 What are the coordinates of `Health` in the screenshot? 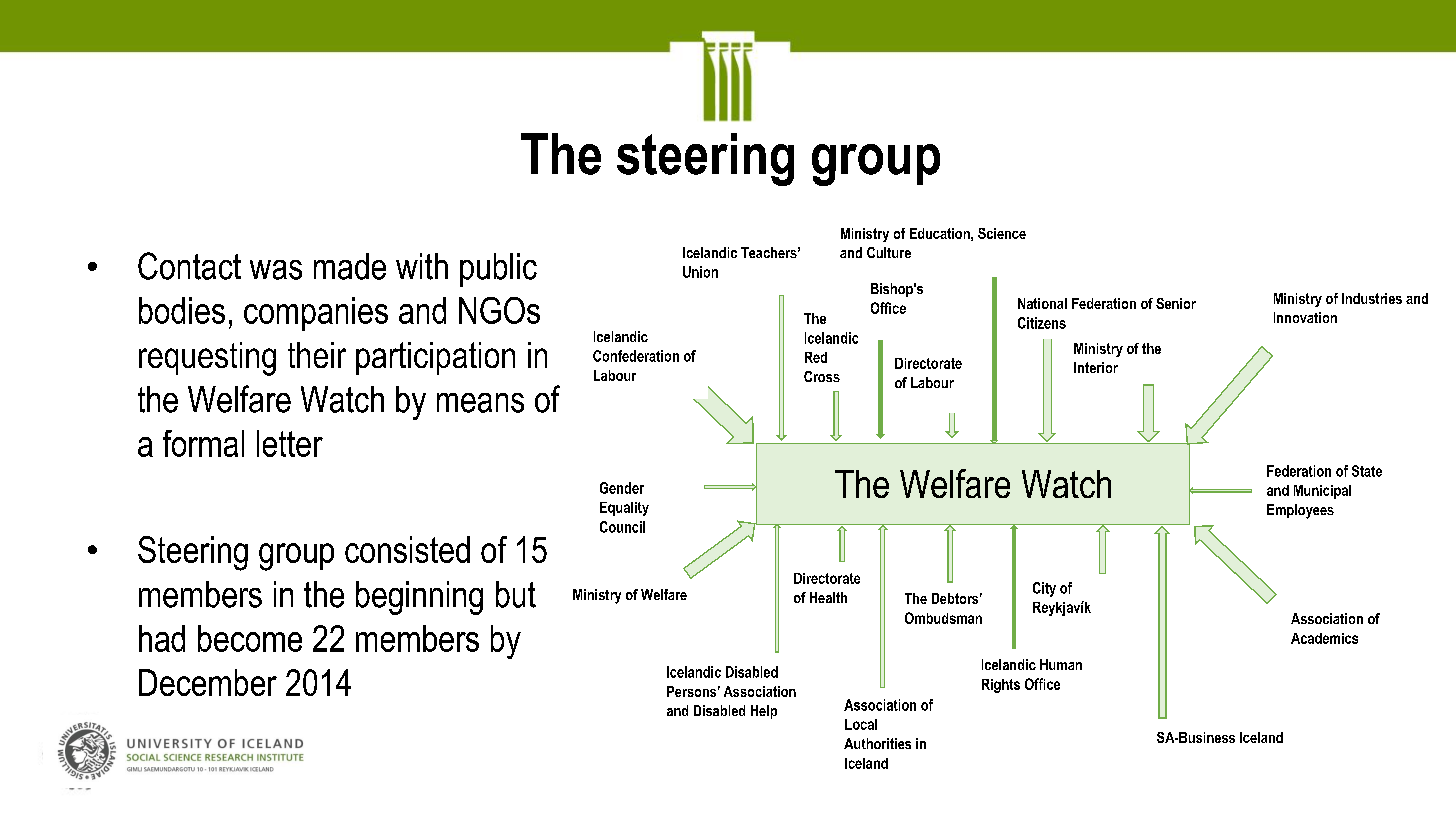 It's located at (828, 597).
